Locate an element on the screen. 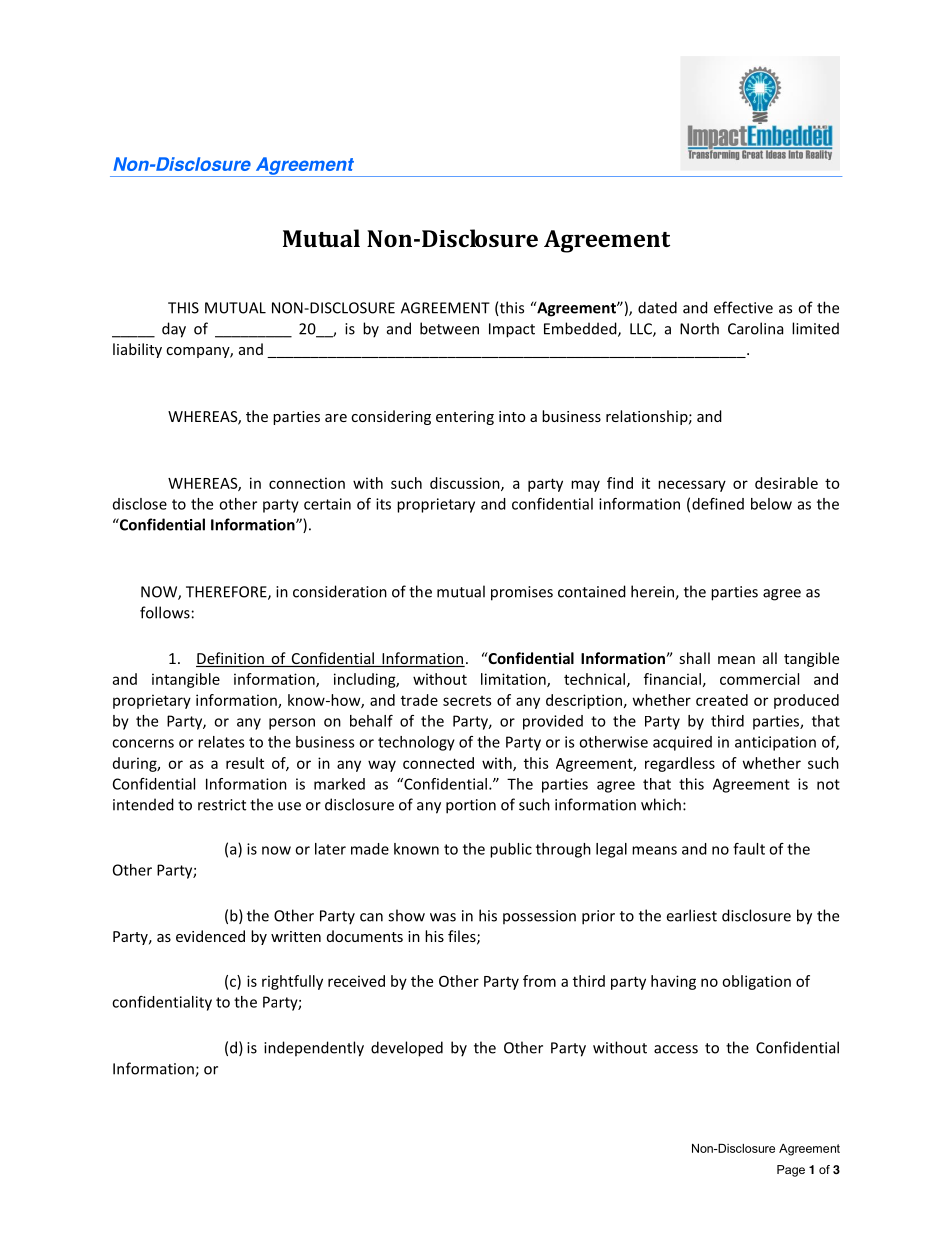 This screenshot has width=952, height=1233. fault is located at coordinates (749, 849).
